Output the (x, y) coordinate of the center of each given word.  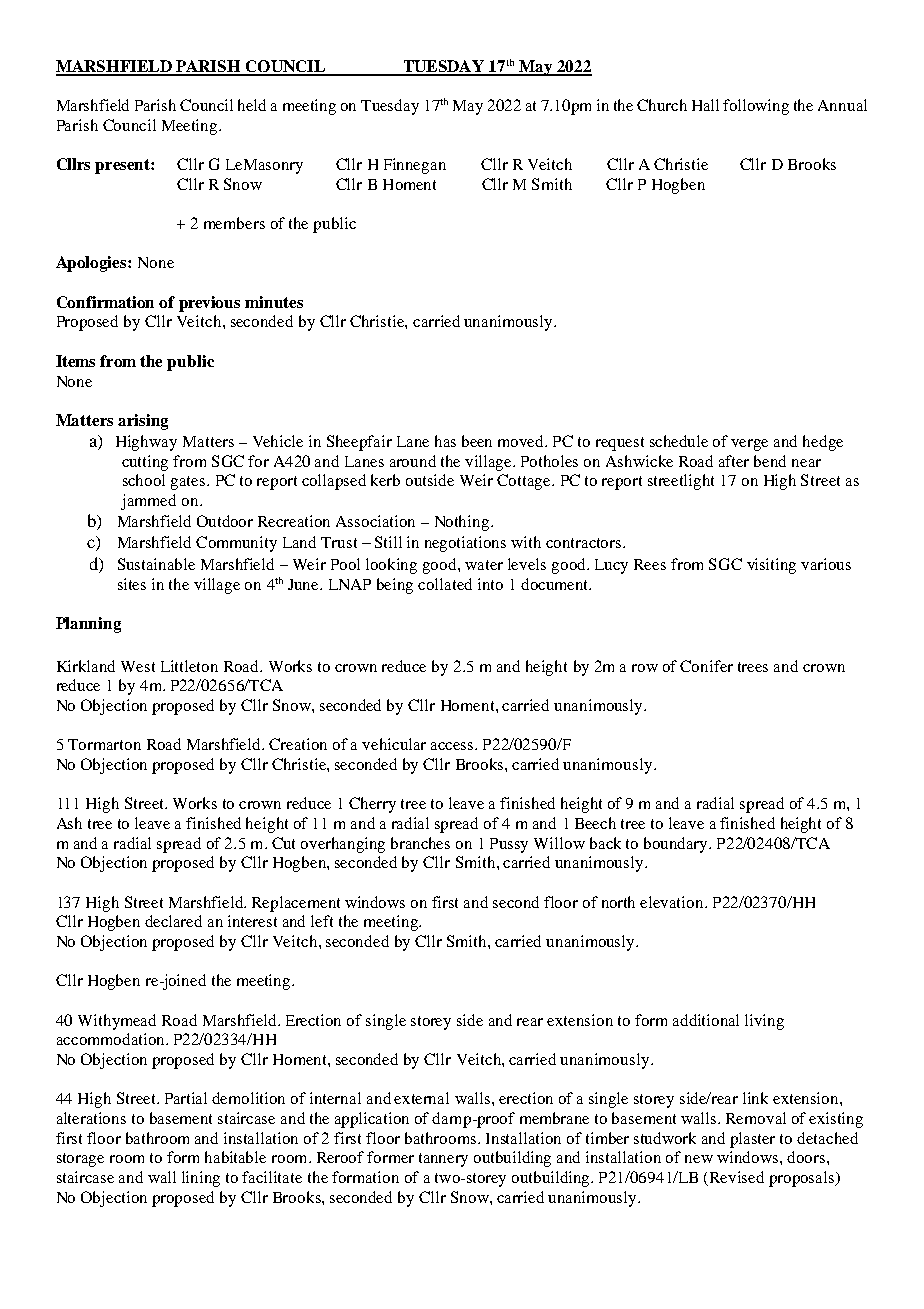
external (421, 1098)
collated (445, 584)
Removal (756, 1118)
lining (201, 1179)
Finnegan (415, 166)
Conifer (706, 666)
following (756, 107)
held (252, 105)
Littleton (189, 666)
